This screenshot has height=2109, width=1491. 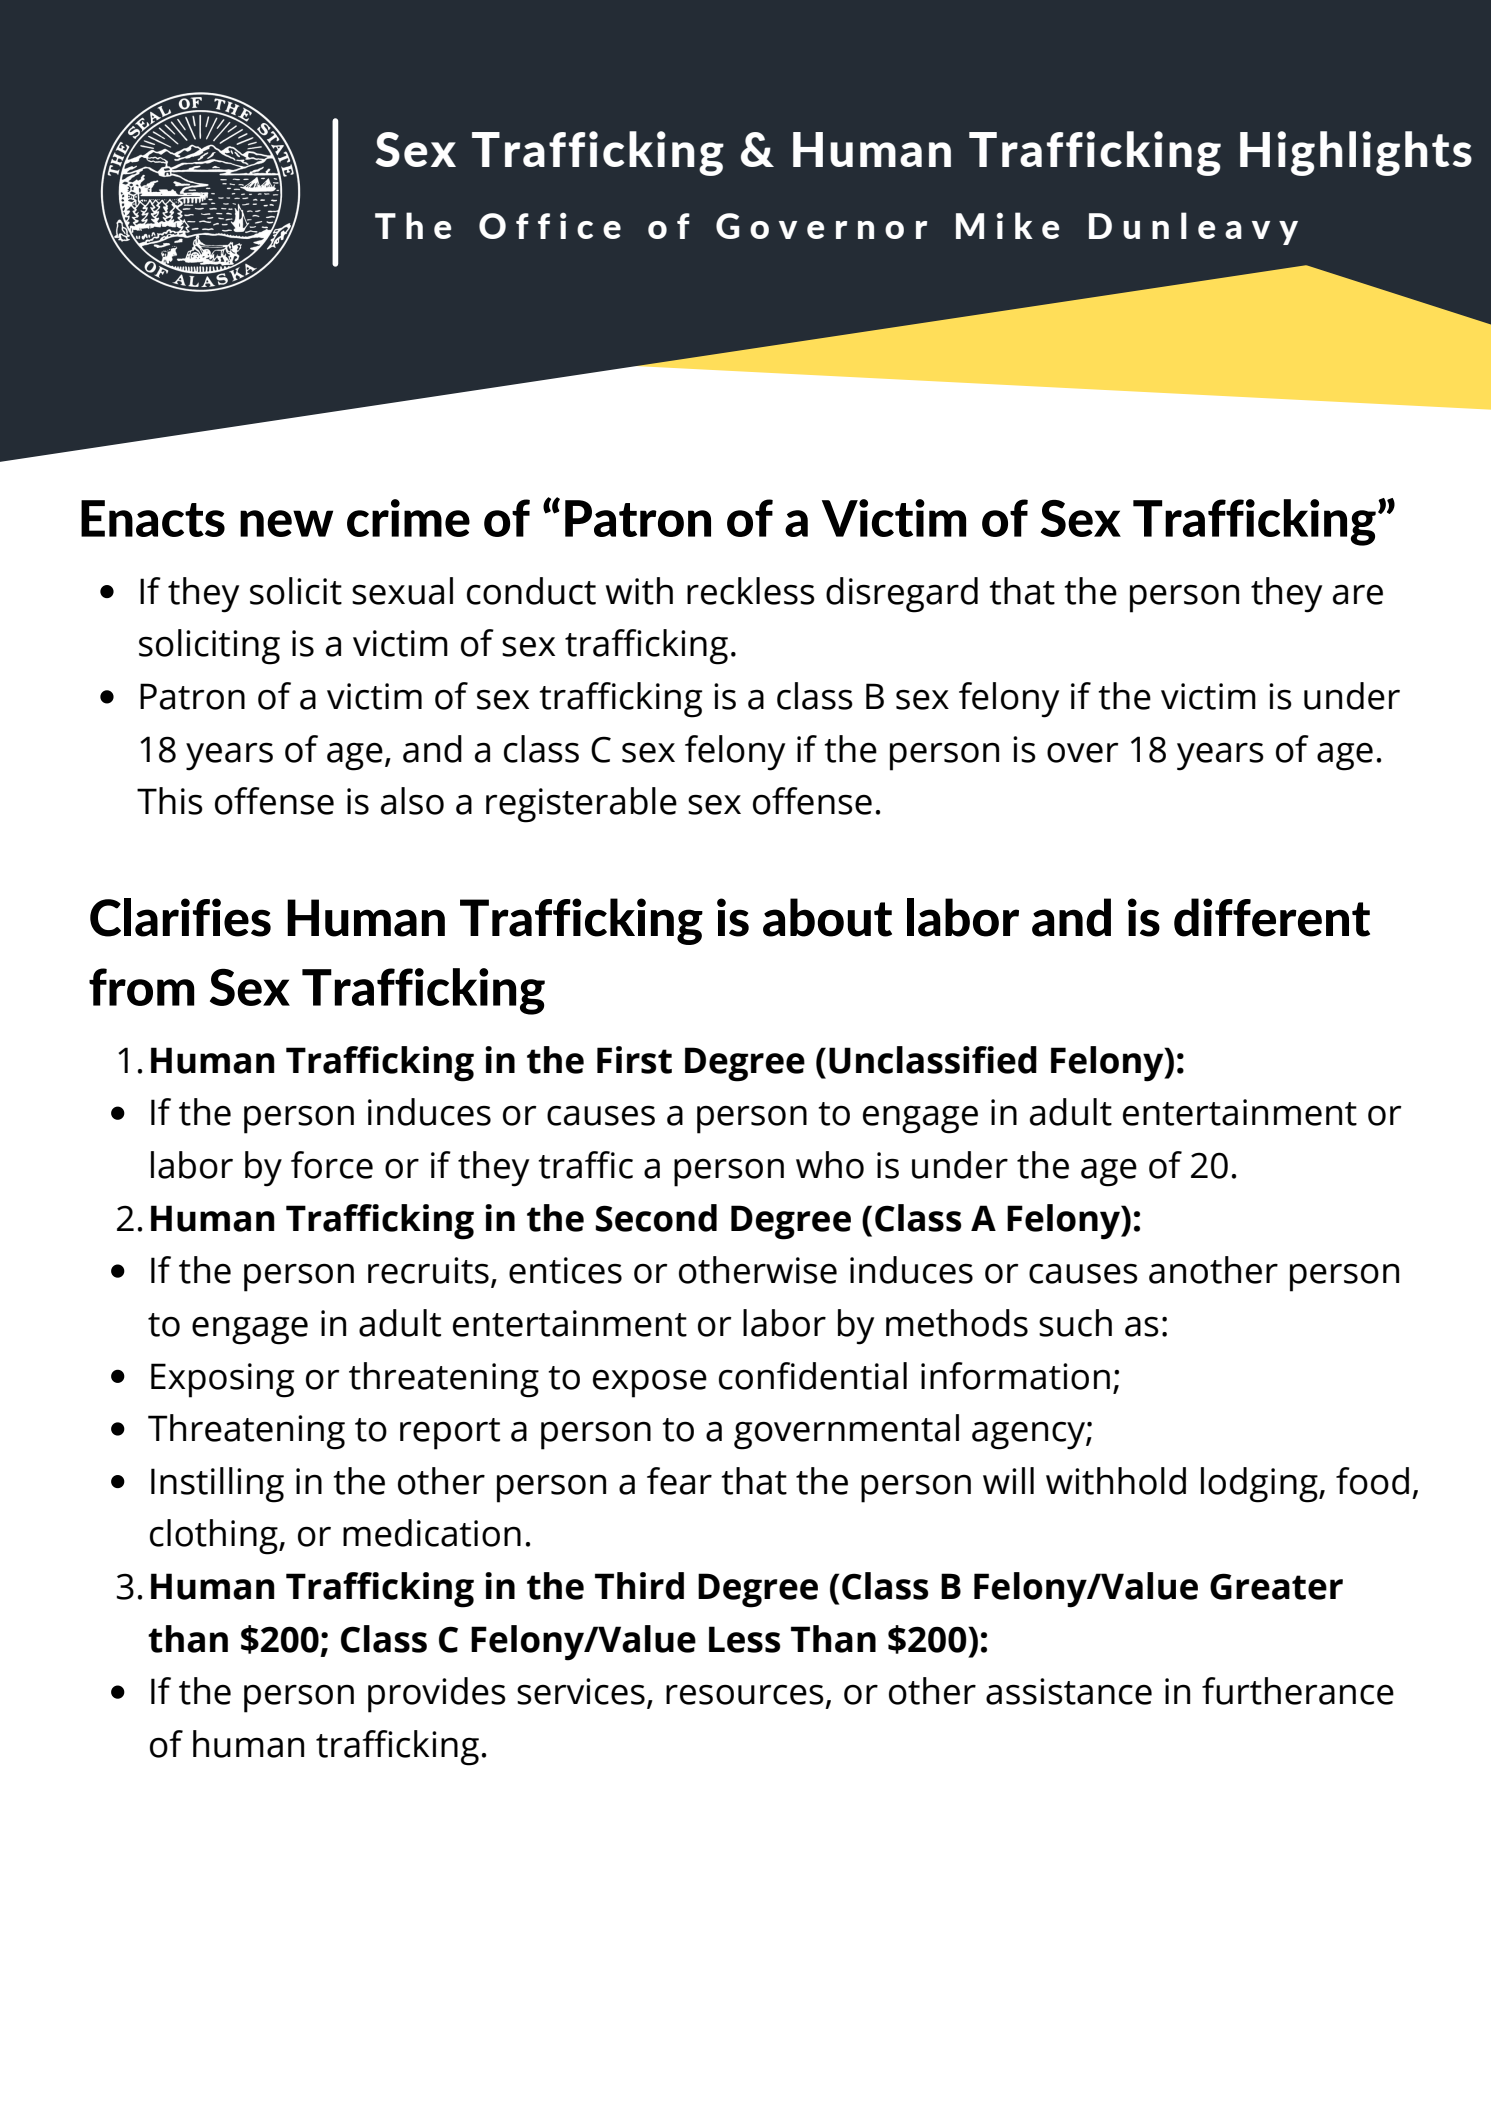 What do you see at coordinates (634, 1060) in the screenshot?
I see `First` at bounding box center [634, 1060].
